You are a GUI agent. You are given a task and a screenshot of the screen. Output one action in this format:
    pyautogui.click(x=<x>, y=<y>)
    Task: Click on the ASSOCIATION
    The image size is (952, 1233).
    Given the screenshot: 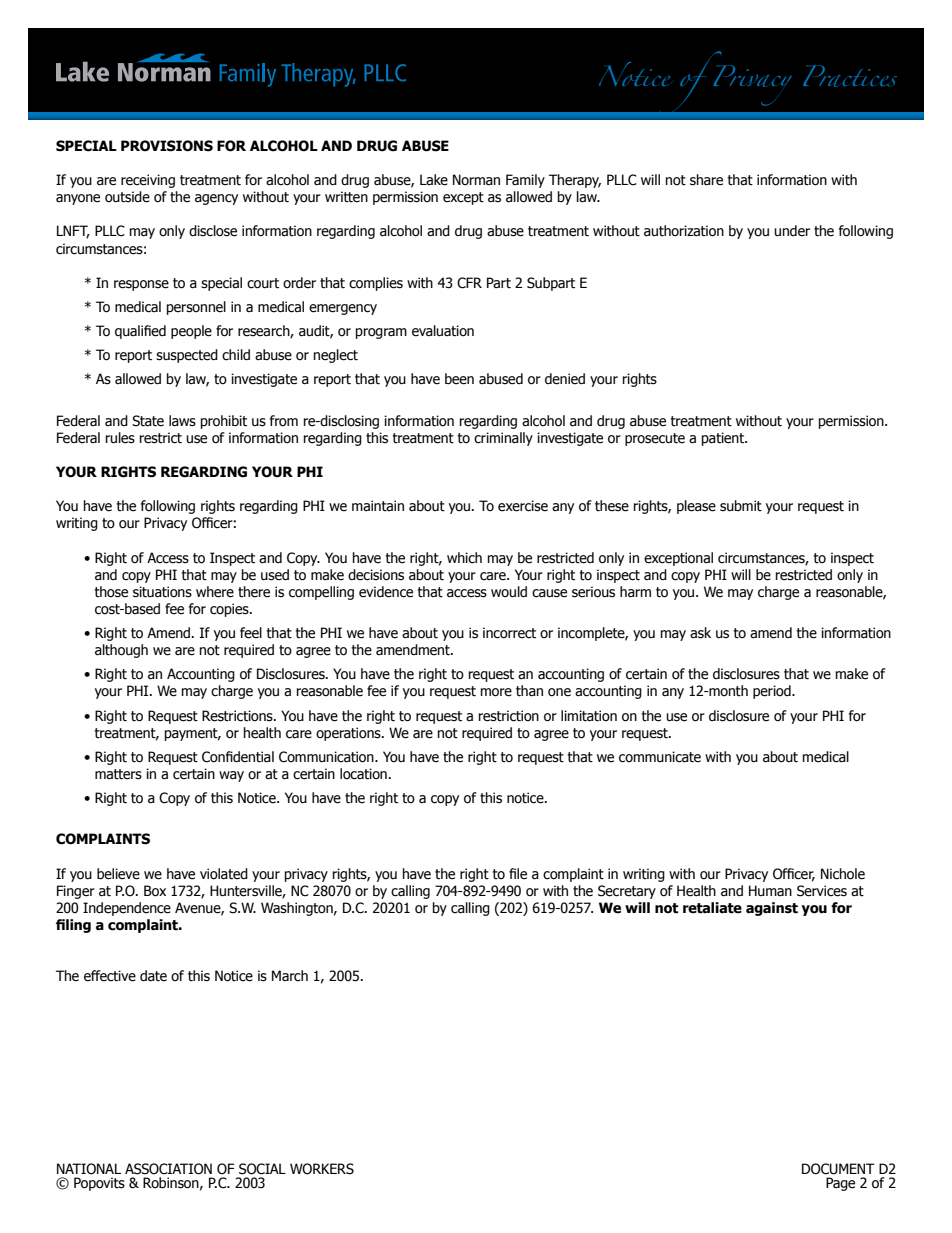 What is the action you would take?
    pyautogui.click(x=168, y=1169)
